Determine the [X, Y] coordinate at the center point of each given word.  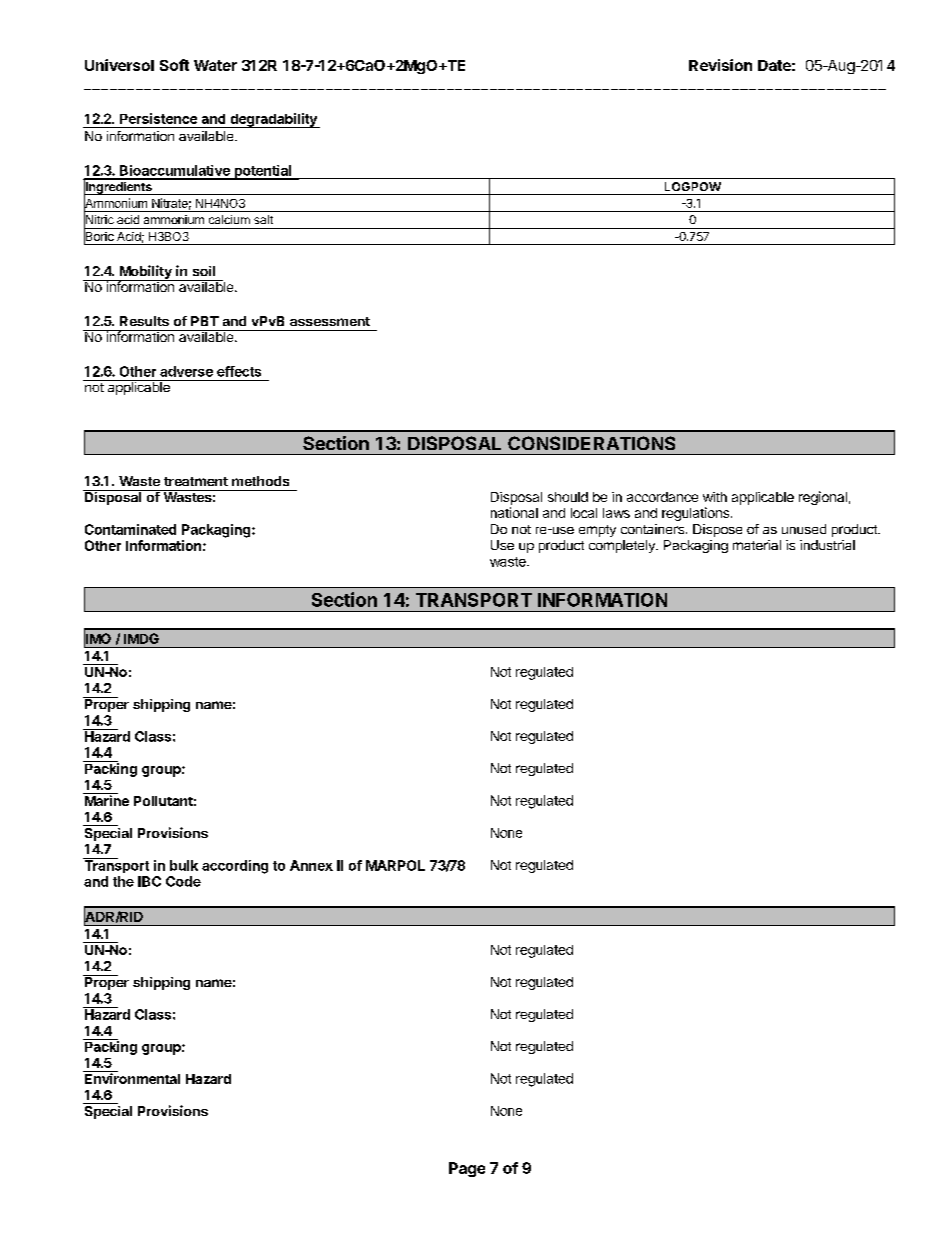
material [757, 545]
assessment [330, 321]
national [514, 512]
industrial [827, 545]
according [235, 867]
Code [183, 881]
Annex [311, 865]
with [715, 497]
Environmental [131, 1077]
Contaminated [130, 529]
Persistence [158, 118]
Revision [720, 65]
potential [263, 172]
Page [467, 1169]
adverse [186, 371]
